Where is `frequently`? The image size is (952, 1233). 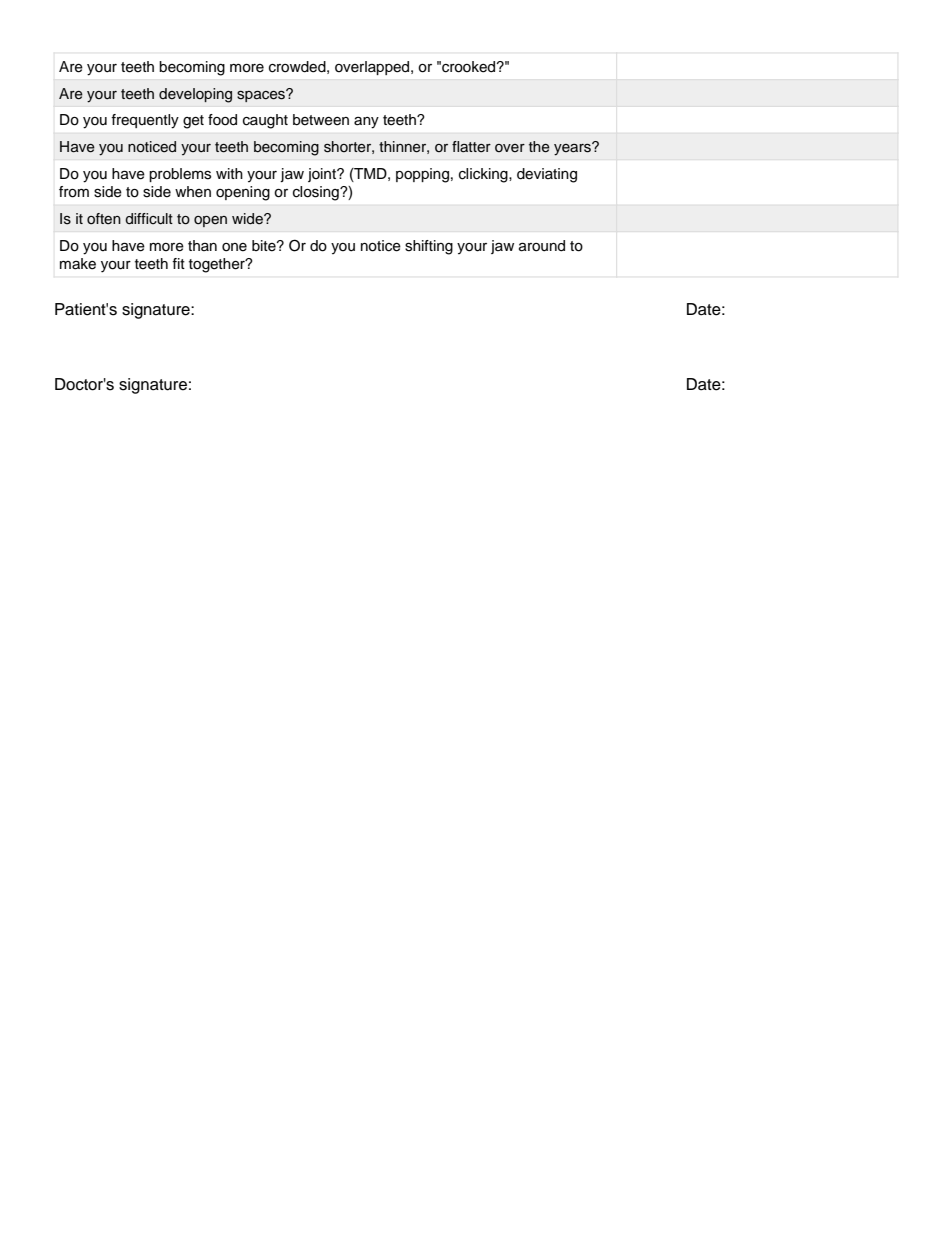
frequently is located at coordinates (145, 121).
